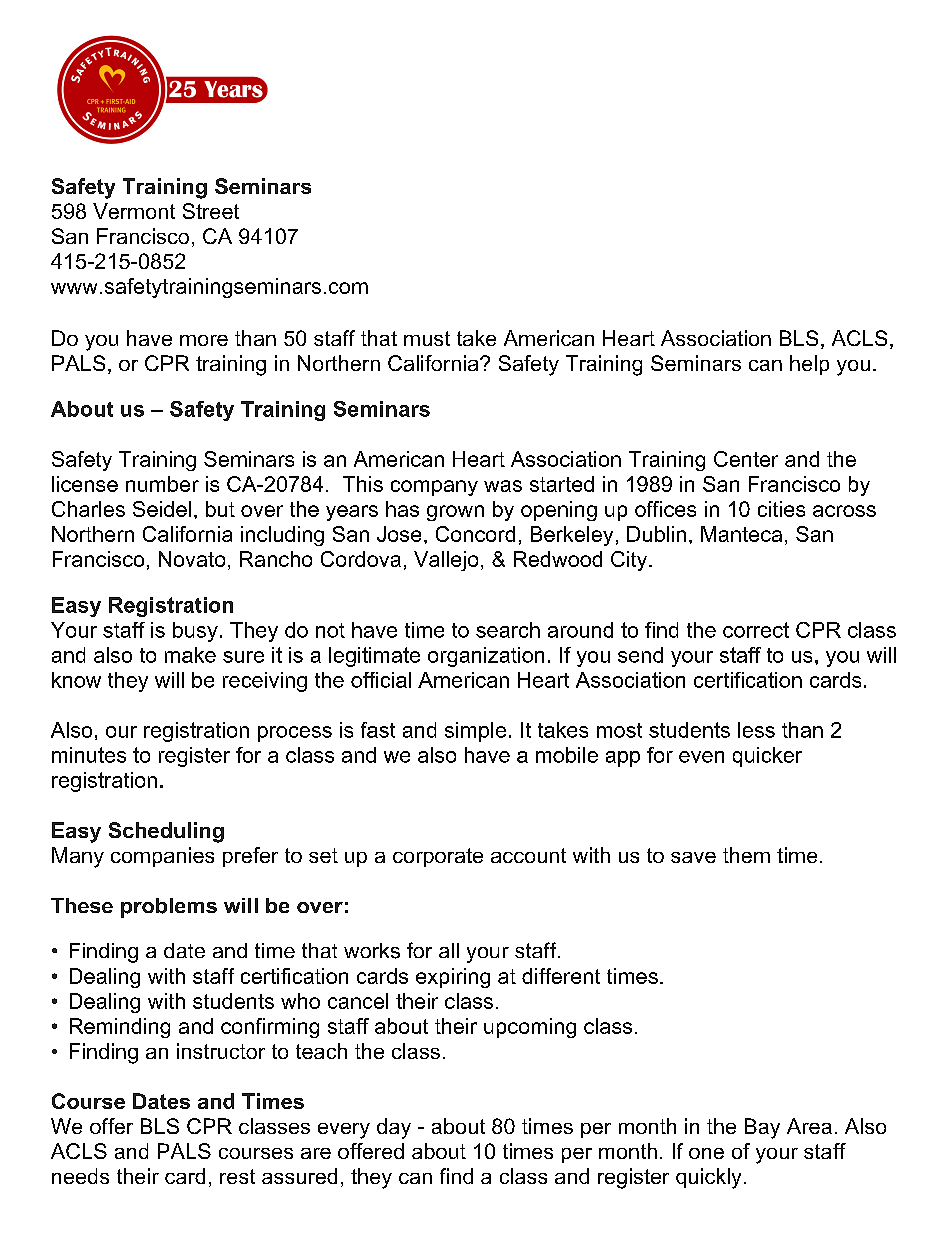 The height and width of the page is (1233, 952). Describe the element at coordinates (394, 1128) in the page. I see `day` at that location.
